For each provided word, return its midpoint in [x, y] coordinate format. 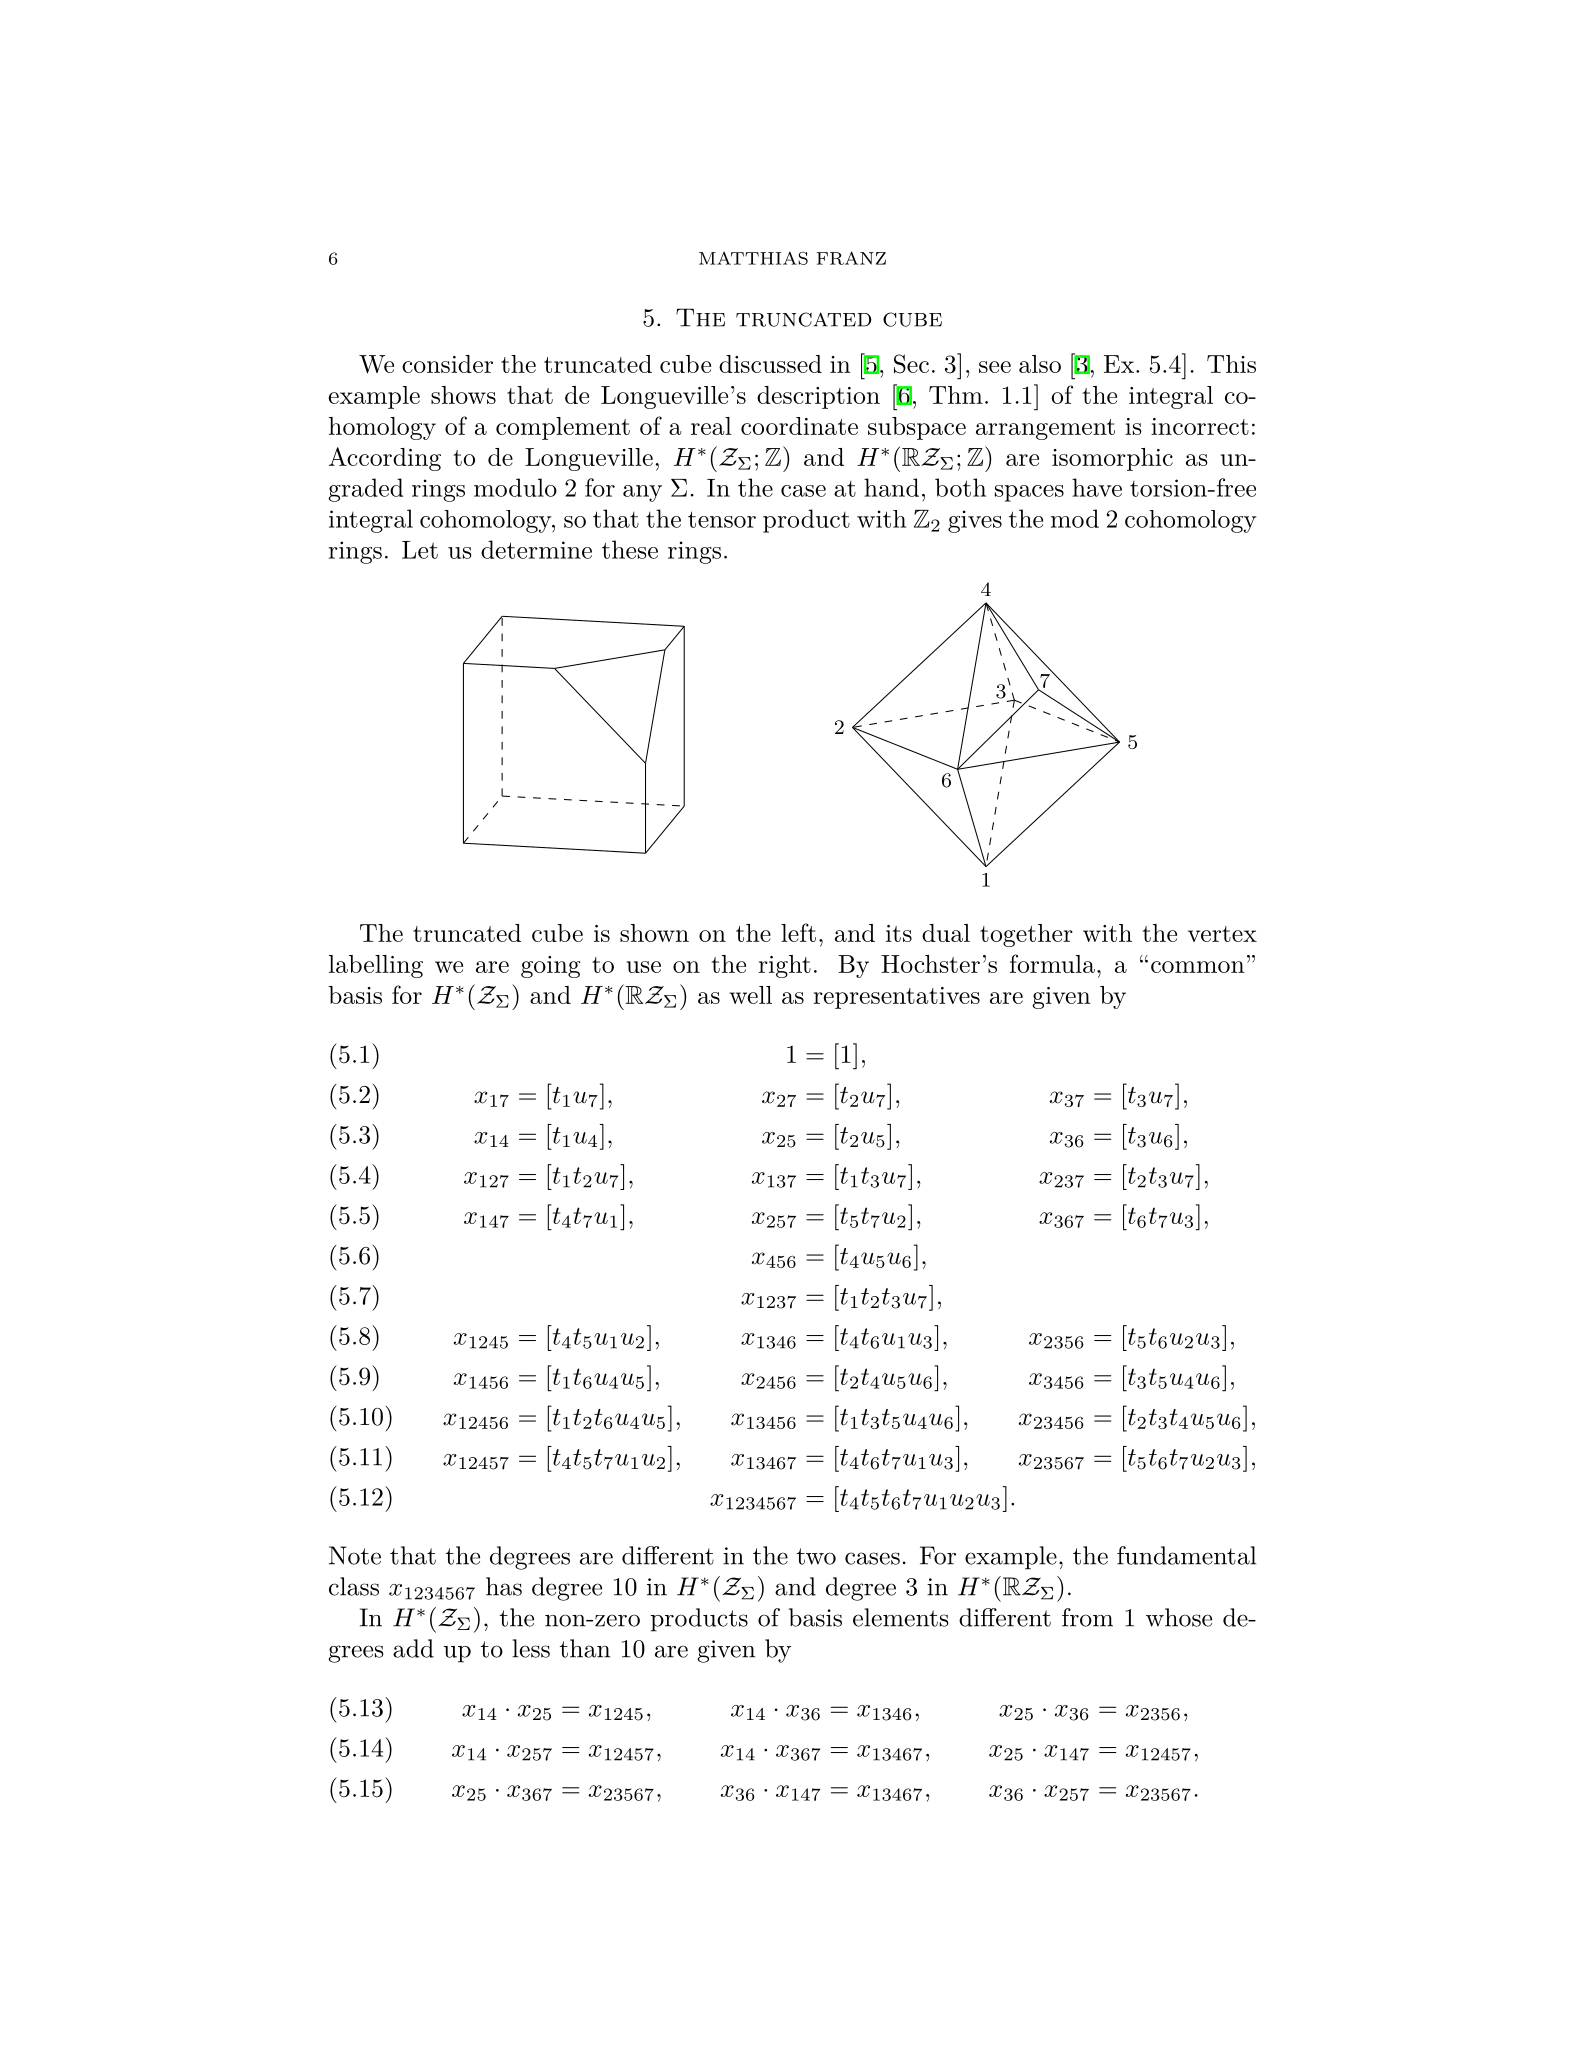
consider [447, 364]
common [1198, 967]
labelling [376, 966]
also [1040, 364]
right [784, 966]
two [816, 1556]
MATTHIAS [753, 258]
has [504, 1586]
